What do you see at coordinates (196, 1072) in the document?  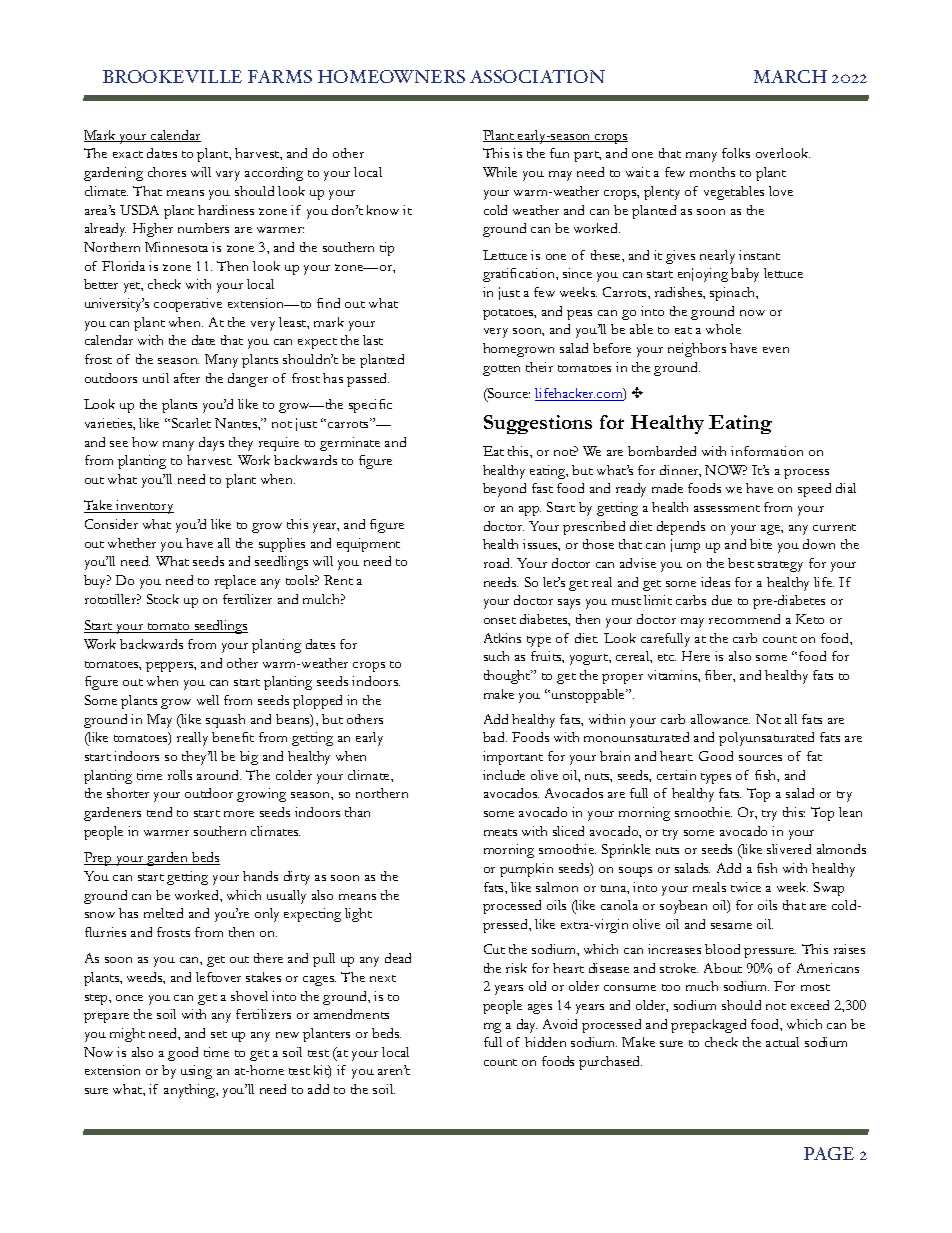 I see `using` at bounding box center [196, 1072].
